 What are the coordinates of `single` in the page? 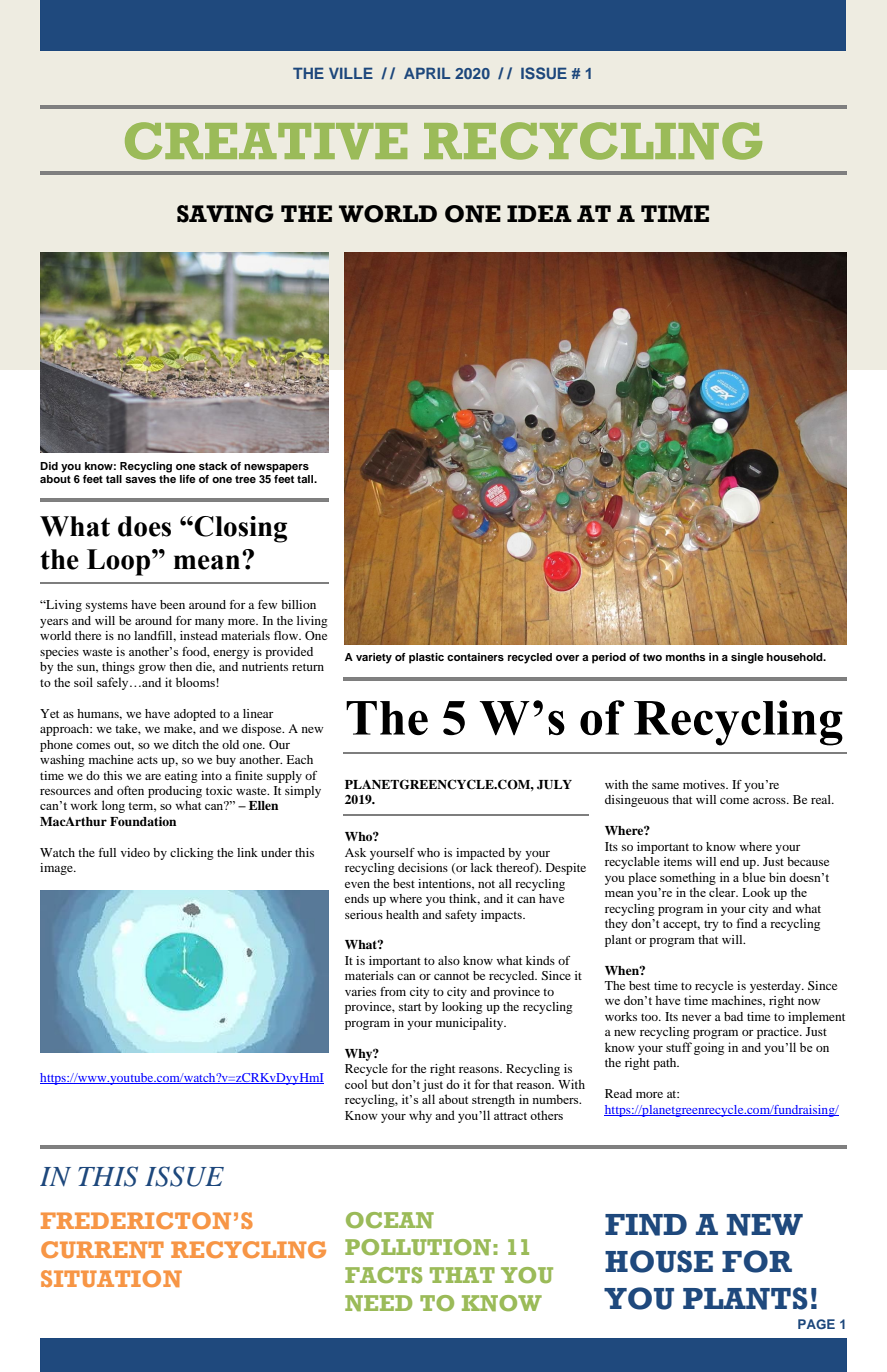 It's located at (747, 658).
